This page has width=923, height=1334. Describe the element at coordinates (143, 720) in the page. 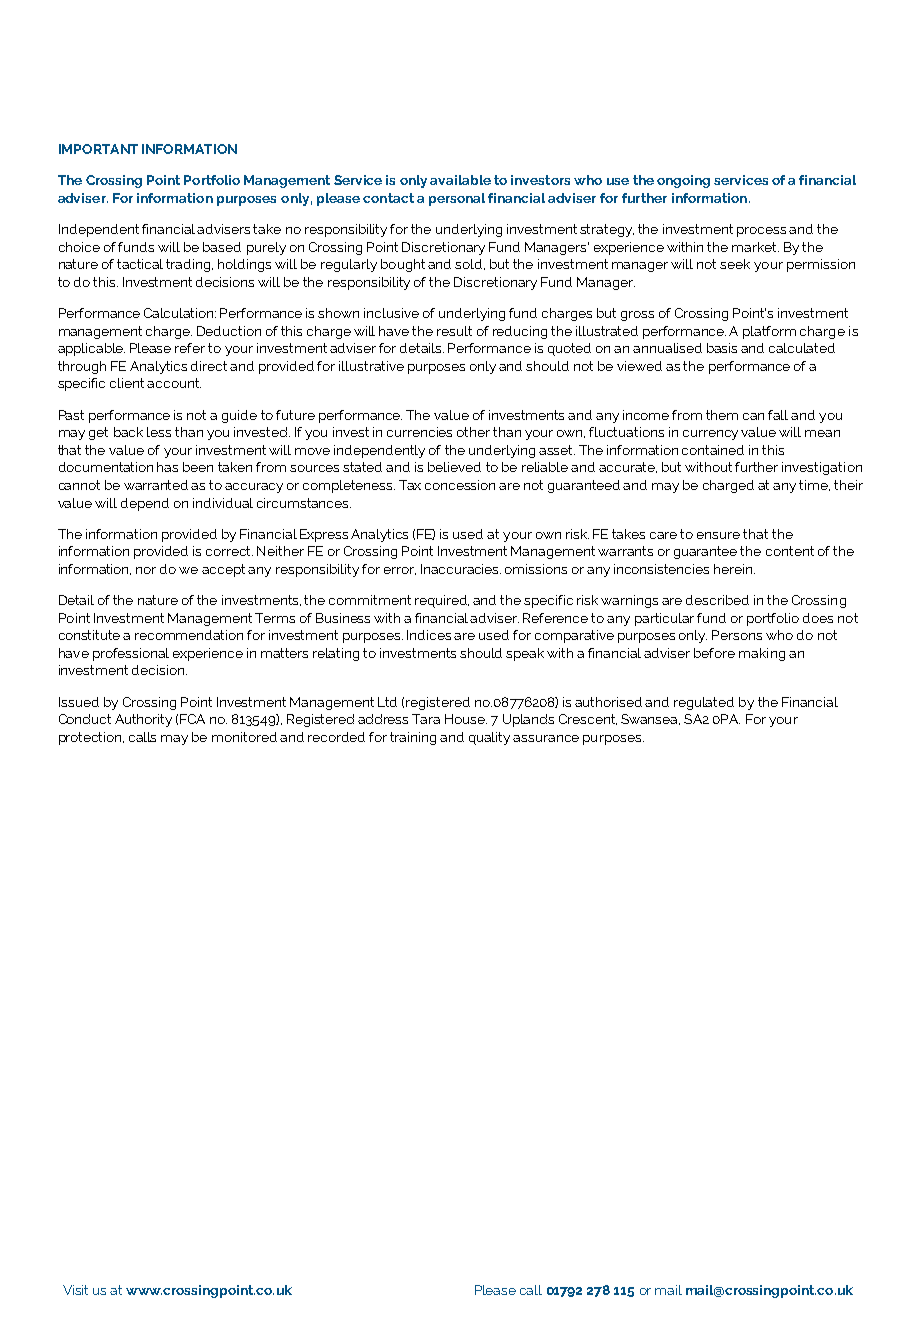

I see `Authority` at that location.
